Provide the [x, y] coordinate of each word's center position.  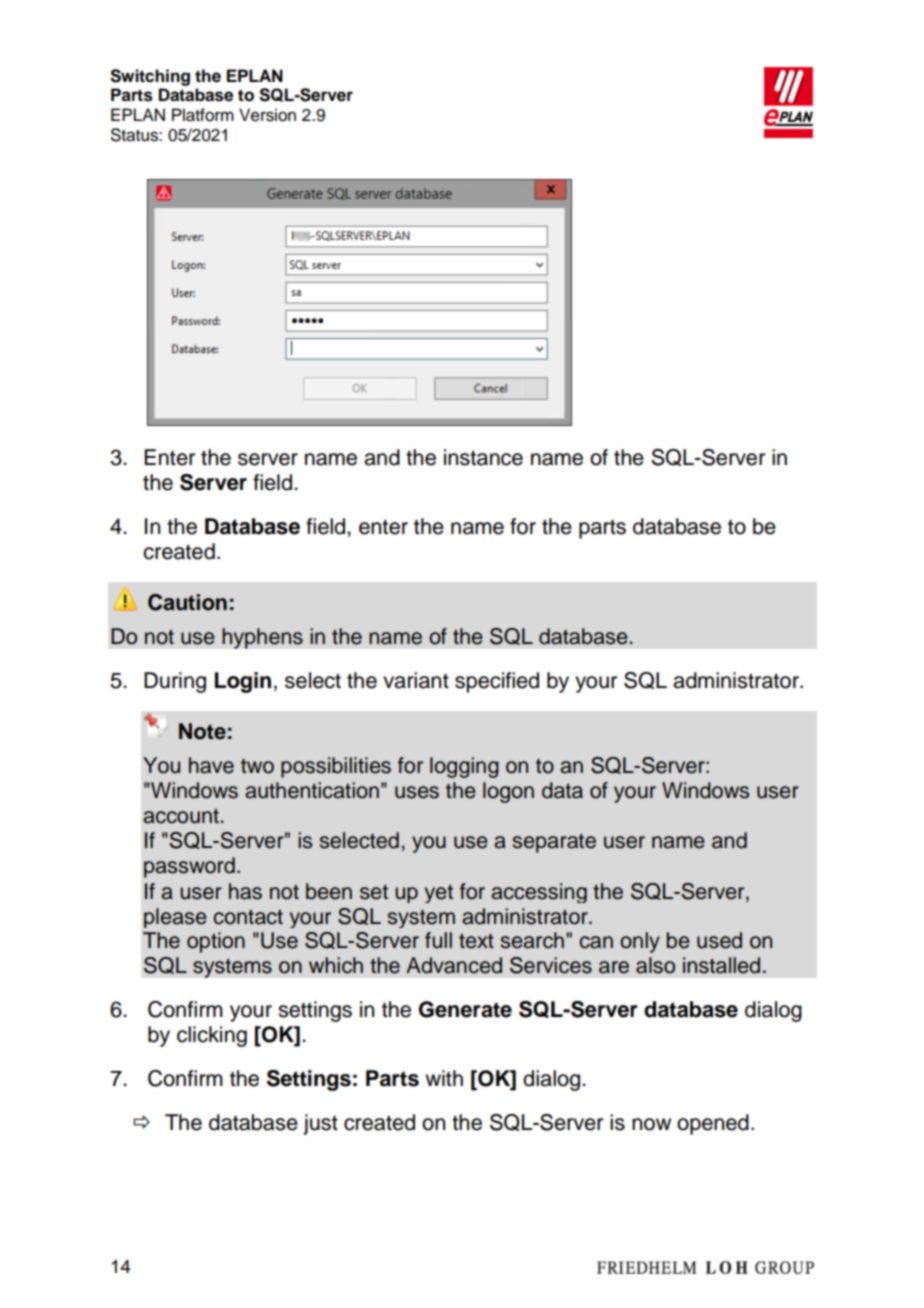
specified [497, 682]
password [189, 867]
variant [416, 680]
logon [508, 792]
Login [243, 682]
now [651, 1124]
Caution [187, 602]
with [444, 1078]
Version [267, 115]
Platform [203, 115]
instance [483, 457]
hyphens [262, 638]
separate [554, 843]
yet [439, 893]
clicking [212, 1036]
